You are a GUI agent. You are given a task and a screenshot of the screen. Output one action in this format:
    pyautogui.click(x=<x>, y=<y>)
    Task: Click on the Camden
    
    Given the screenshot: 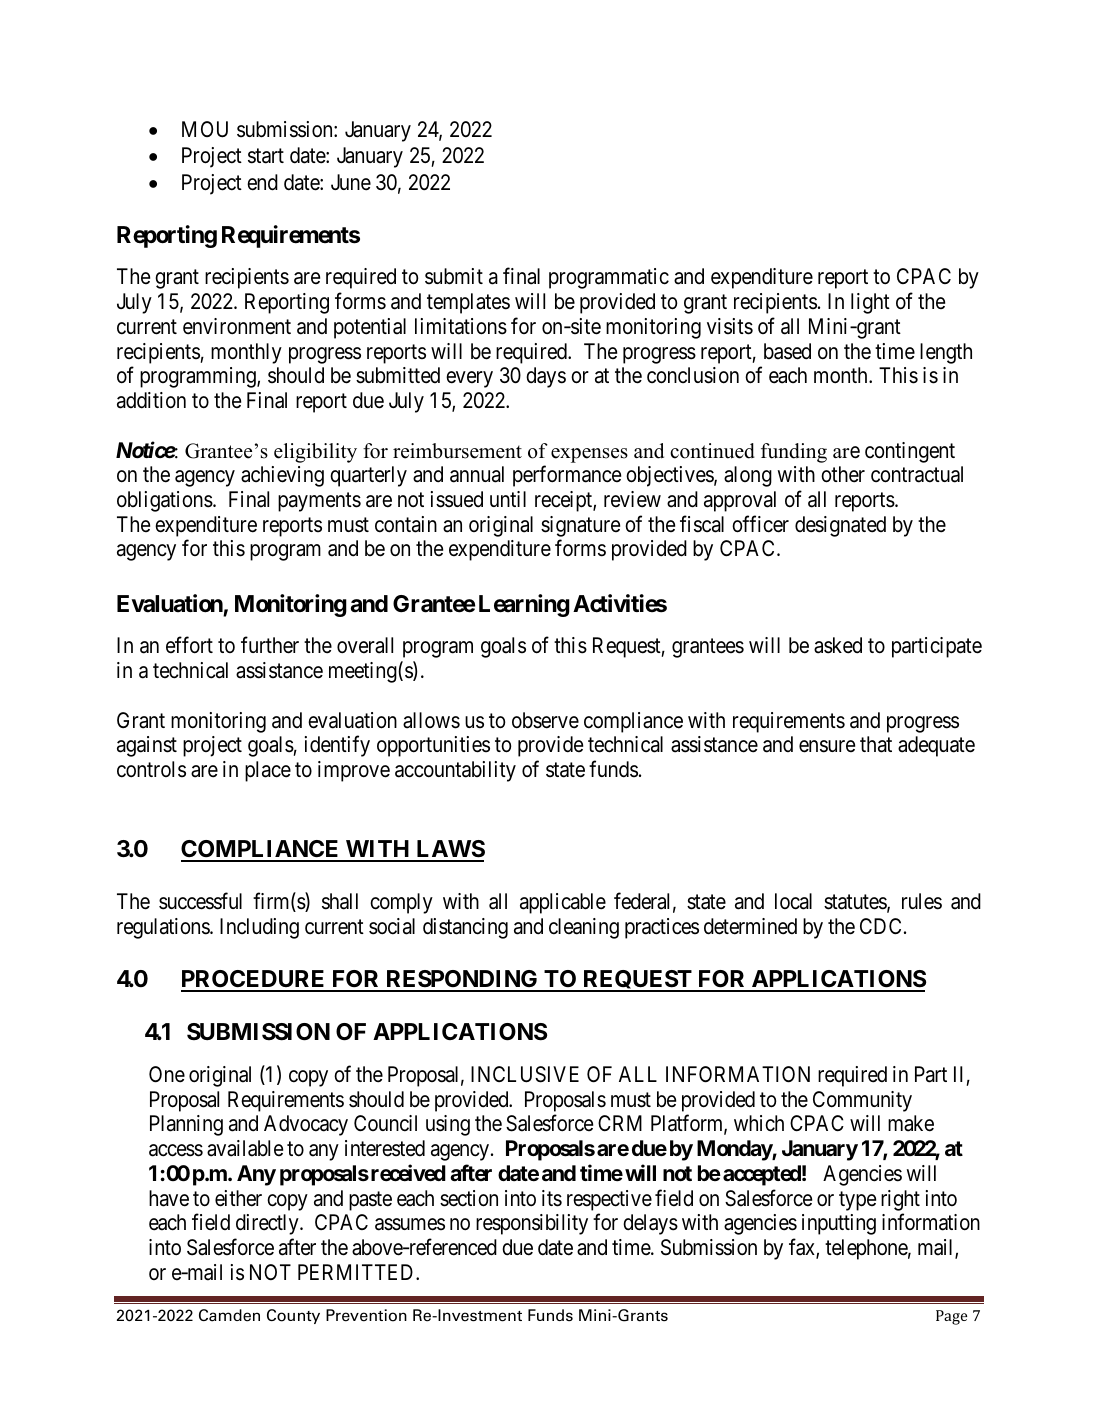 What is the action you would take?
    pyautogui.click(x=229, y=1315)
